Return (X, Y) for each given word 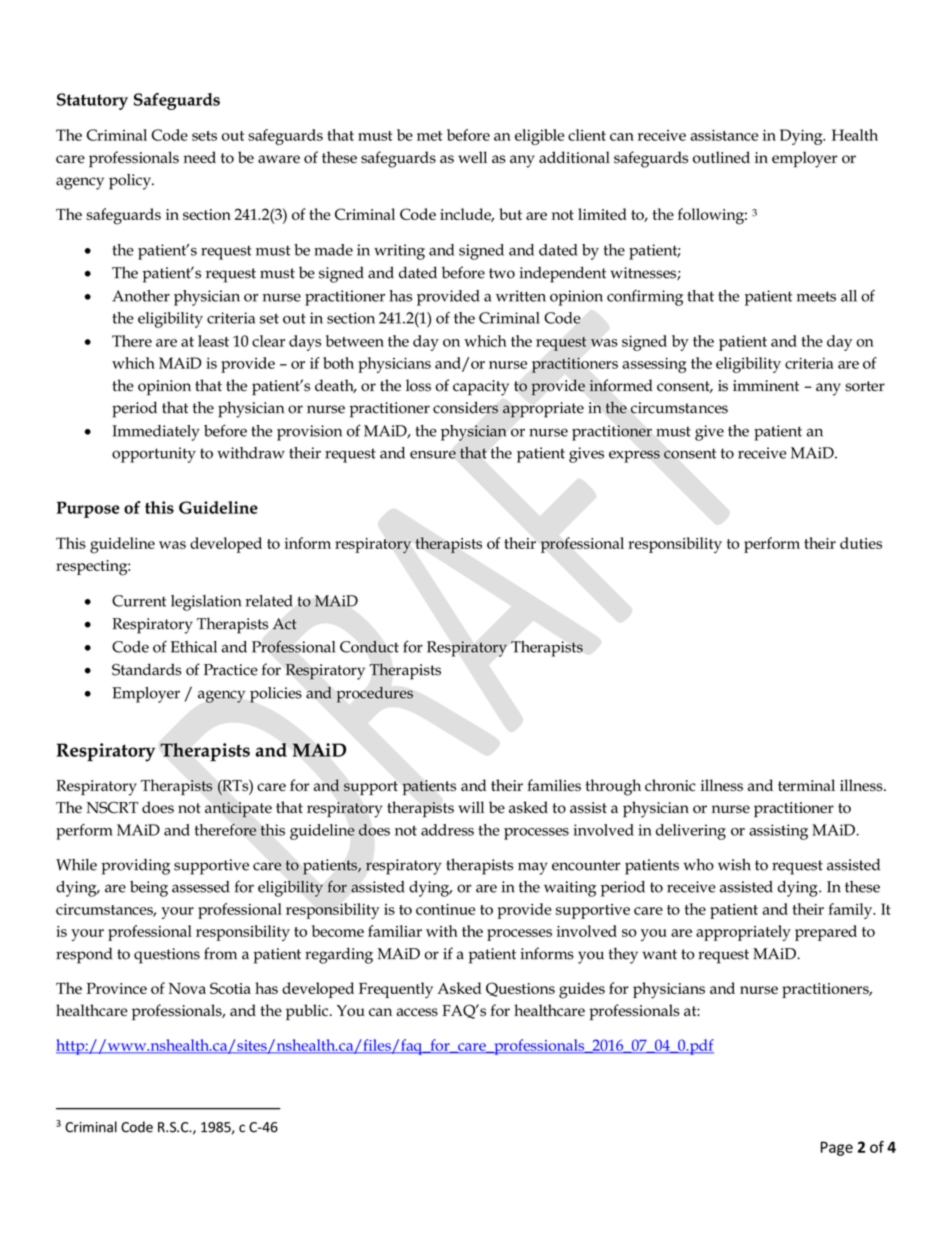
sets (204, 136)
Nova (187, 988)
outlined (721, 157)
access (417, 1012)
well (472, 157)
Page (837, 1148)
